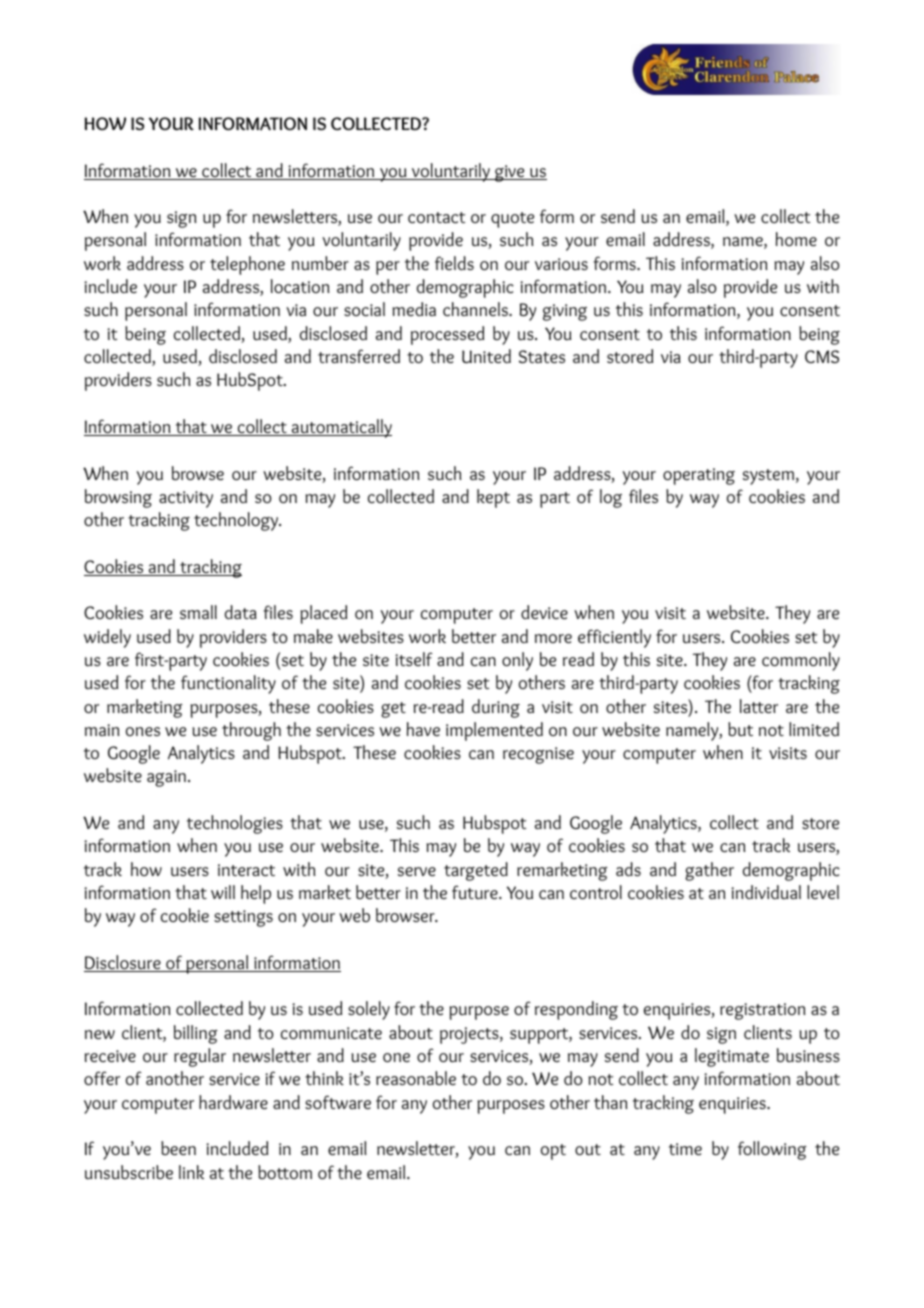 The image size is (924, 1308). What do you see at coordinates (198, 612) in the screenshot?
I see `small` at bounding box center [198, 612].
